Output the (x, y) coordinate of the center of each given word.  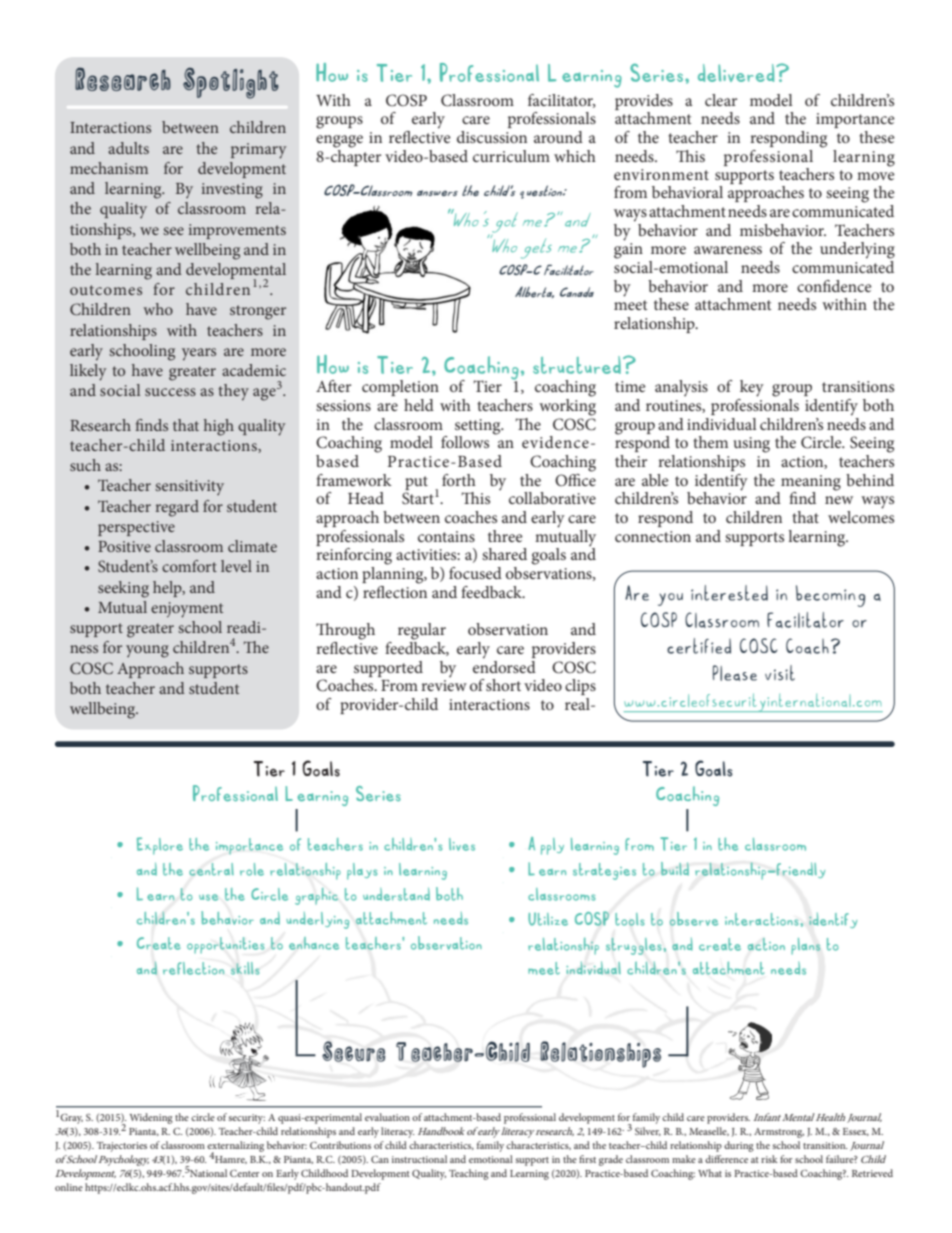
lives (462, 844)
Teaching (469, 1174)
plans (805, 946)
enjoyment (187, 610)
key (752, 388)
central (211, 869)
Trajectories (122, 1147)
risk (769, 1159)
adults (128, 148)
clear (721, 100)
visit (780, 673)
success (170, 392)
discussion (492, 137)
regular (422, 631)
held (419, 405)
